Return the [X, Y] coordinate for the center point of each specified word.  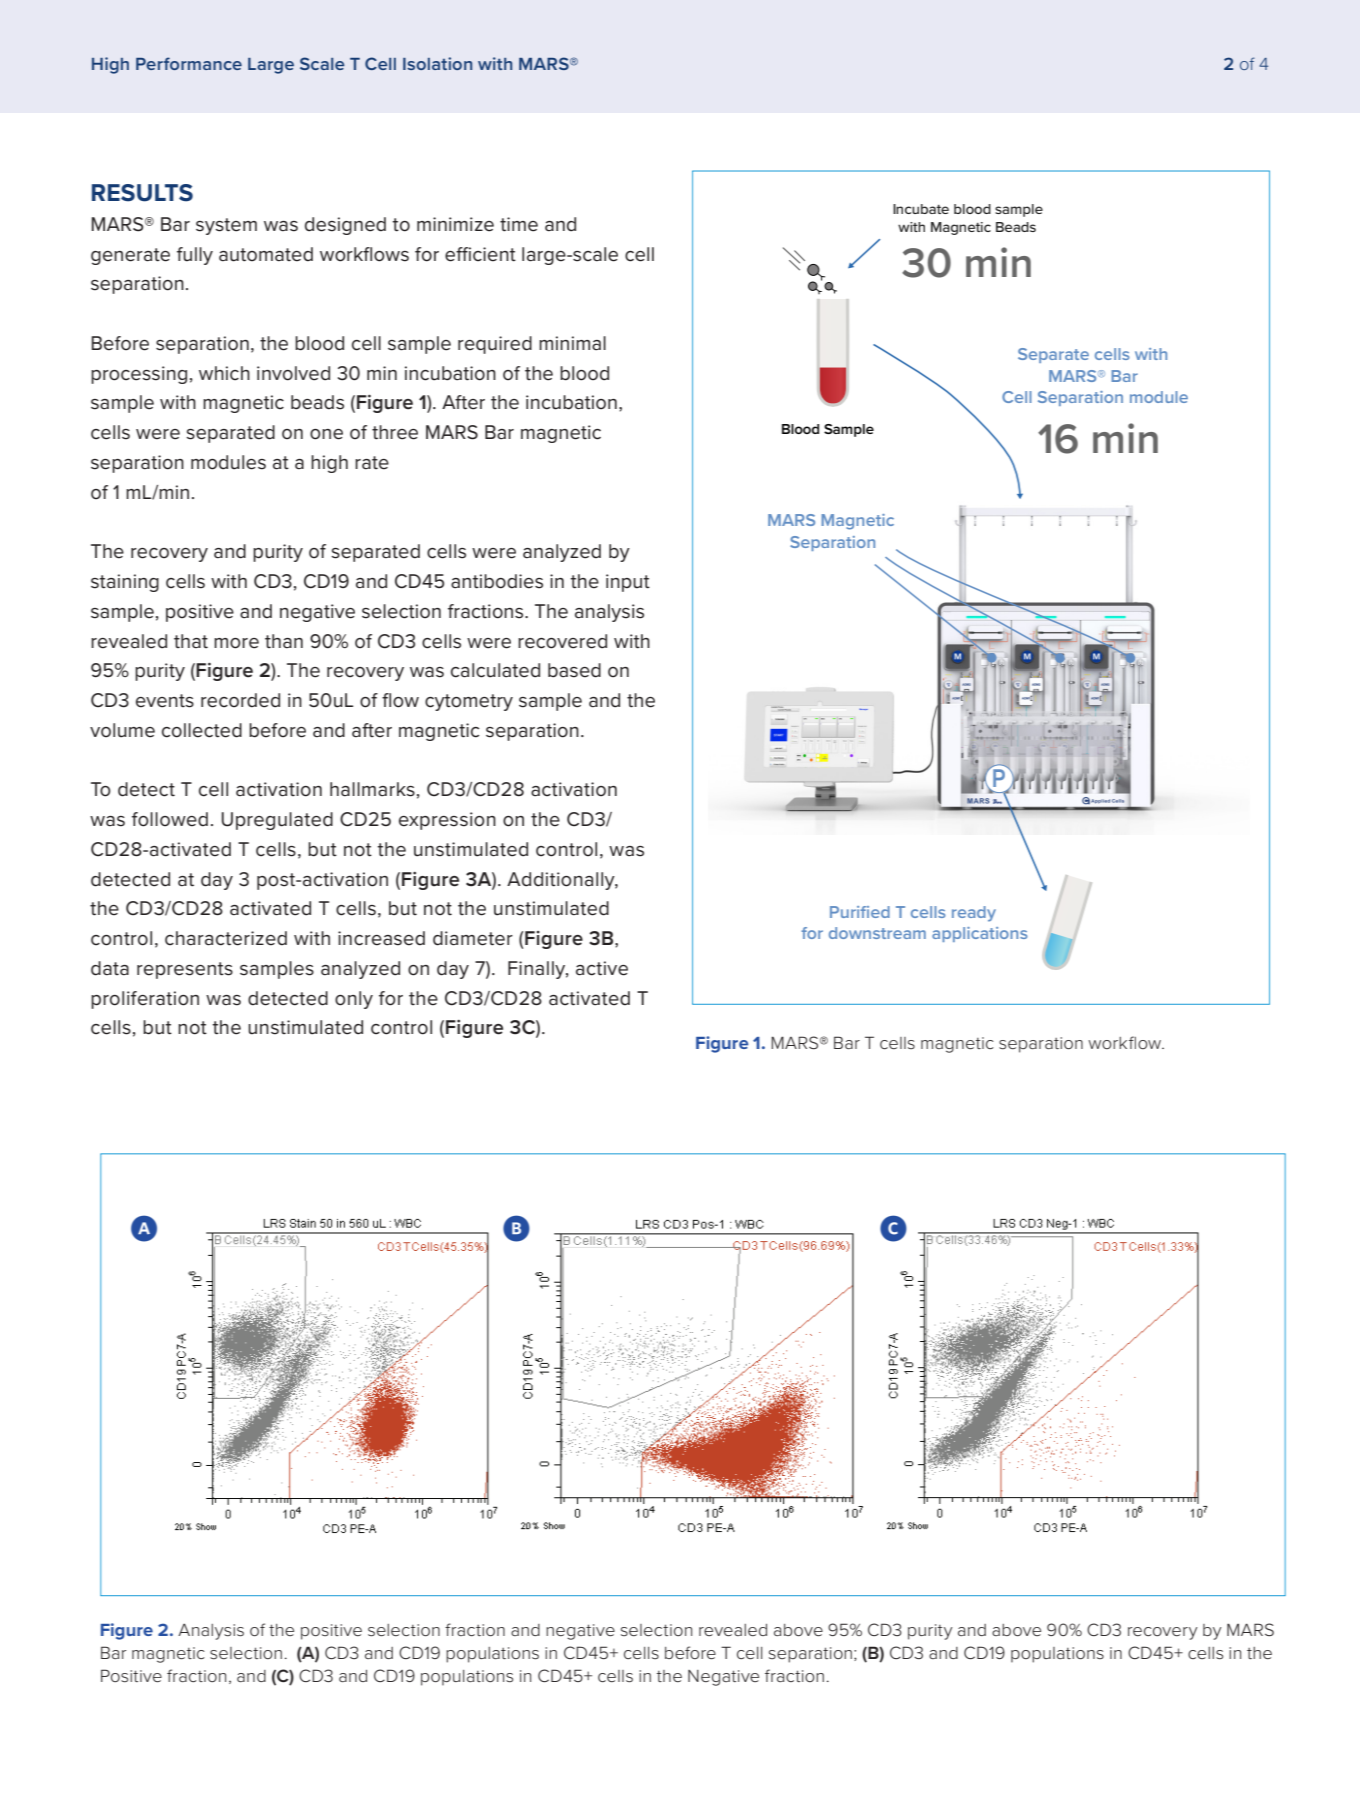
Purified [860, 912]
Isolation [437, 63]
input [628, 583]
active [602, 968]
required [495, 345]
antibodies [497, 581]
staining [125, 583]
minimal [572, 343]
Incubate [921, 209]
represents [185, 970]
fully [195, 256]
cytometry [469, 702]
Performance [189, 63]
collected [202, 730]
